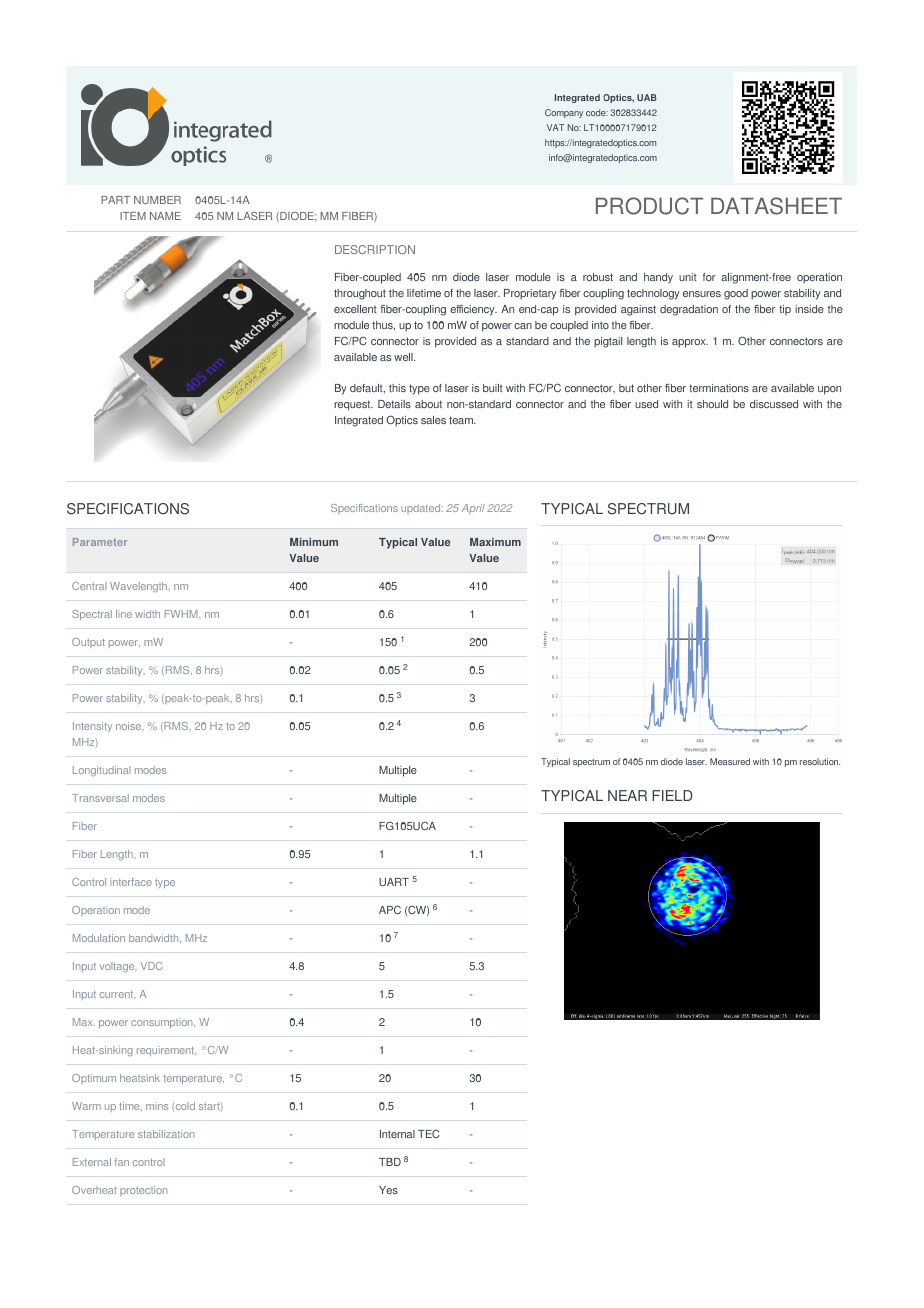 Image resolution: width=924 pixels, height=1308 pixels. Describe the element at coordinates (647, 97) in the page. I see `UAB` at that location.
